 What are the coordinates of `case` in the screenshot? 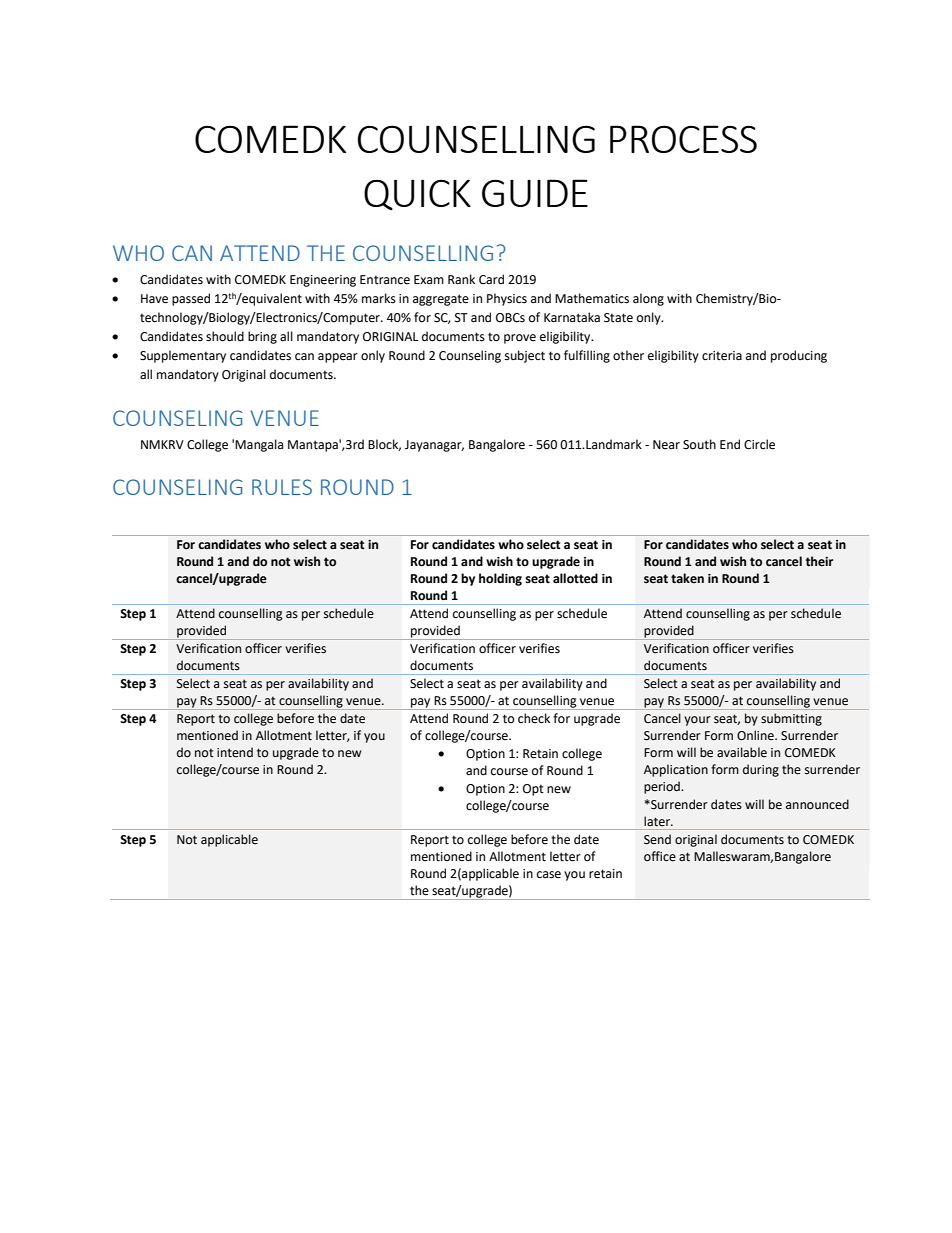 It's located at (549, 875).
